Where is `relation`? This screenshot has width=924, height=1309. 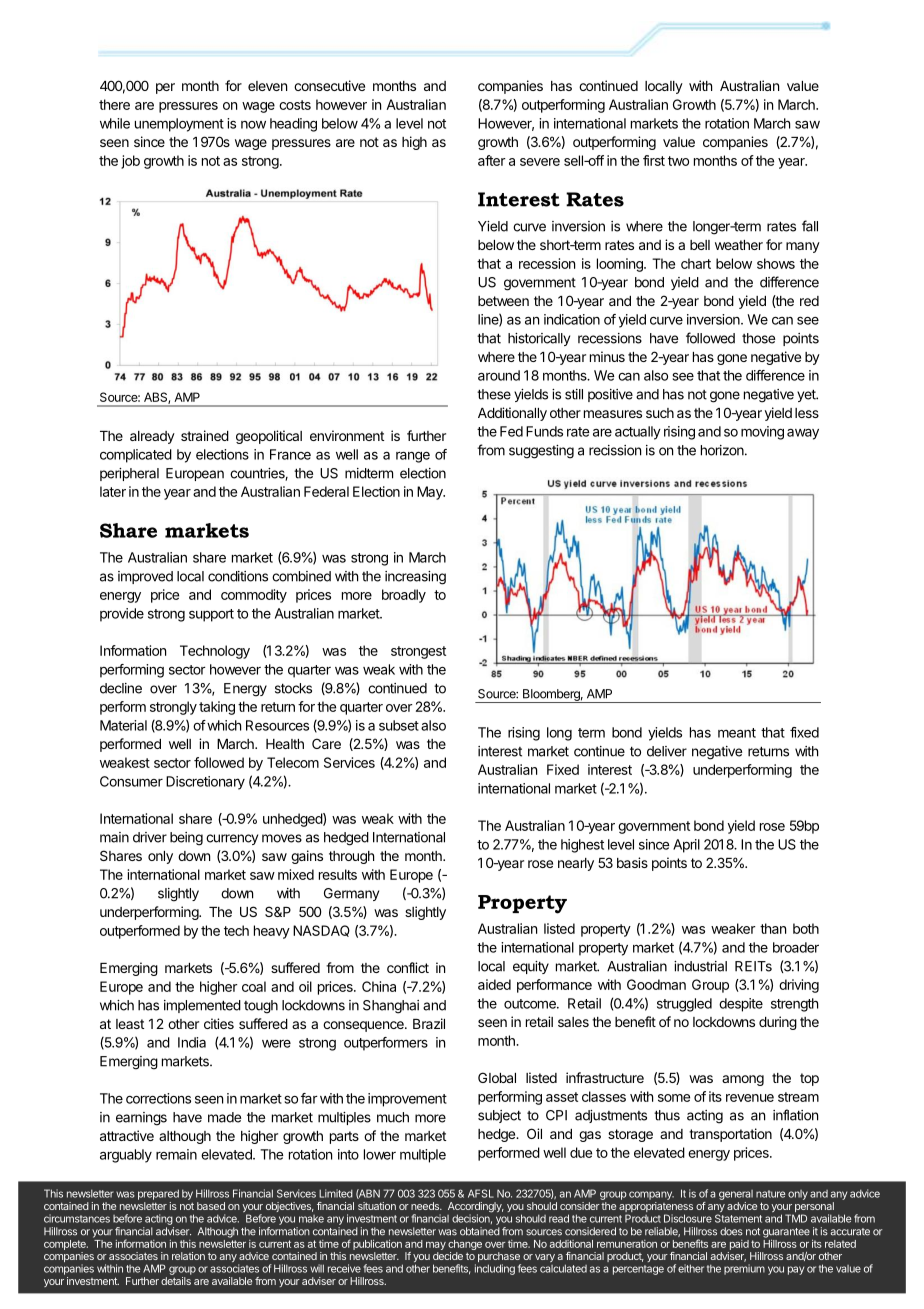
relation is located at coordinates (188, 1256).
